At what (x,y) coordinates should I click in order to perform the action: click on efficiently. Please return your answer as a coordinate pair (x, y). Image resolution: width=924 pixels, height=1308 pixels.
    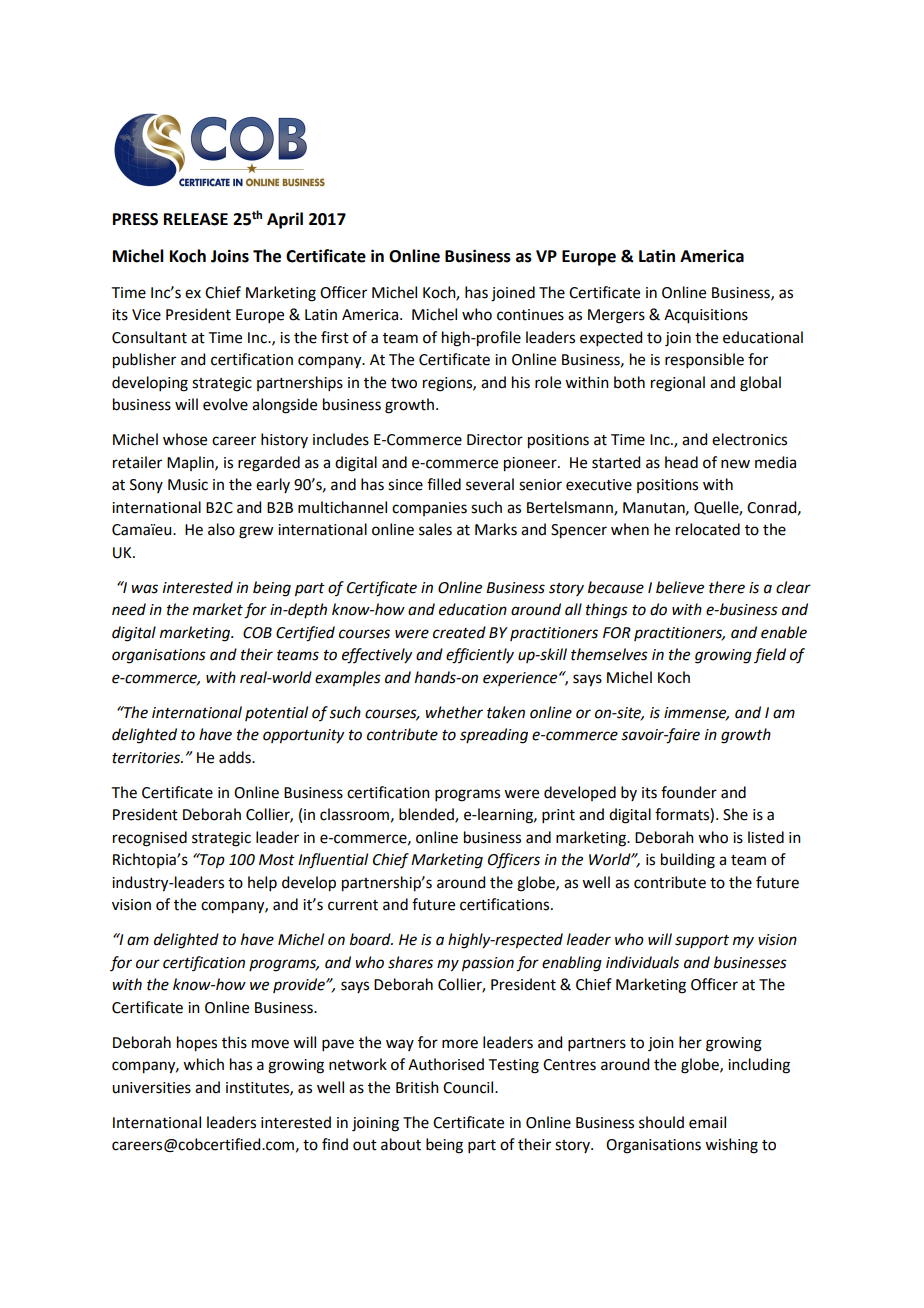
    Looking at the image, I should click on (480, 656).
